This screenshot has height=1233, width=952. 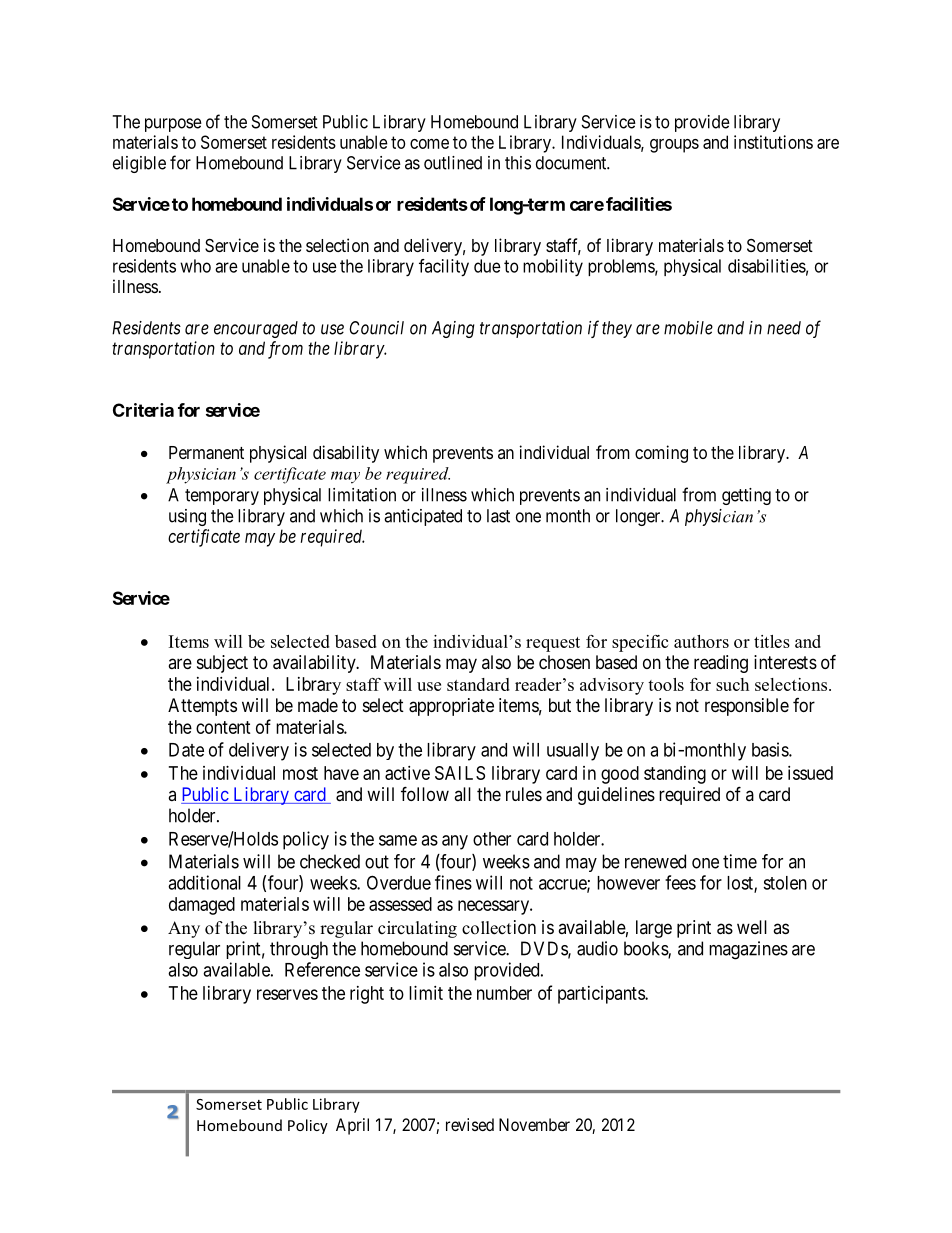 What do you see at coordinates (773, 142) in the screenshot?
I see `institutions` at bounding box center [773, 142].
